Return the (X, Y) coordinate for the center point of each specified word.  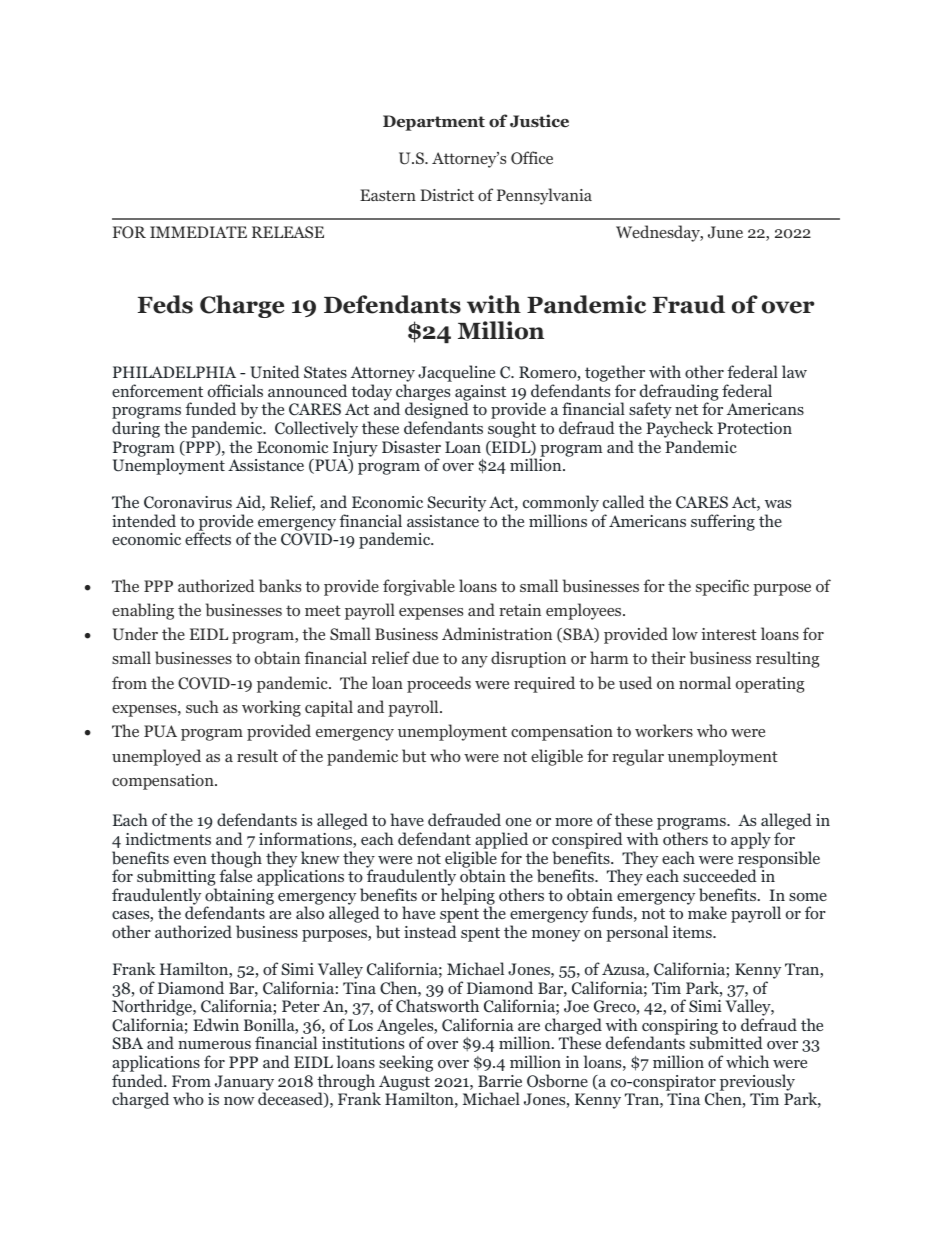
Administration (497, 633)
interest (729, 634)
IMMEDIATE (198, 232)
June (725, 232)
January (244, 1084)
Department (434, 123)
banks (280, 586)
